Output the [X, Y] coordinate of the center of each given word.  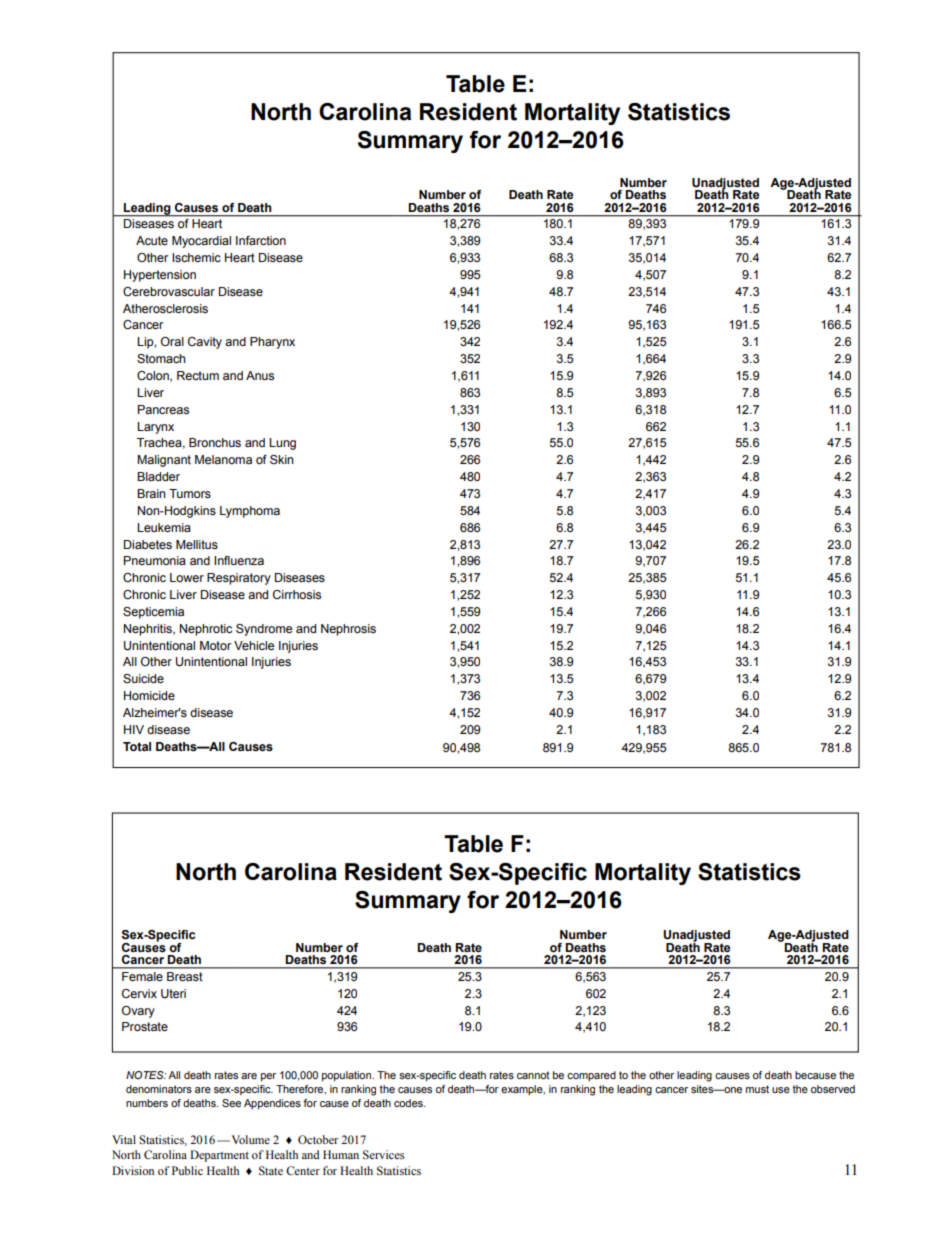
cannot [533, 1075]
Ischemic [196, 257]
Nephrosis [348, 630]
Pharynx [272, 343]
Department [219, 1156]
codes [409, 1103]
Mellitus [197, 544]
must [757, 1089]
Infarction [261, 240]
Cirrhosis [297, 594]
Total [137, 746]
